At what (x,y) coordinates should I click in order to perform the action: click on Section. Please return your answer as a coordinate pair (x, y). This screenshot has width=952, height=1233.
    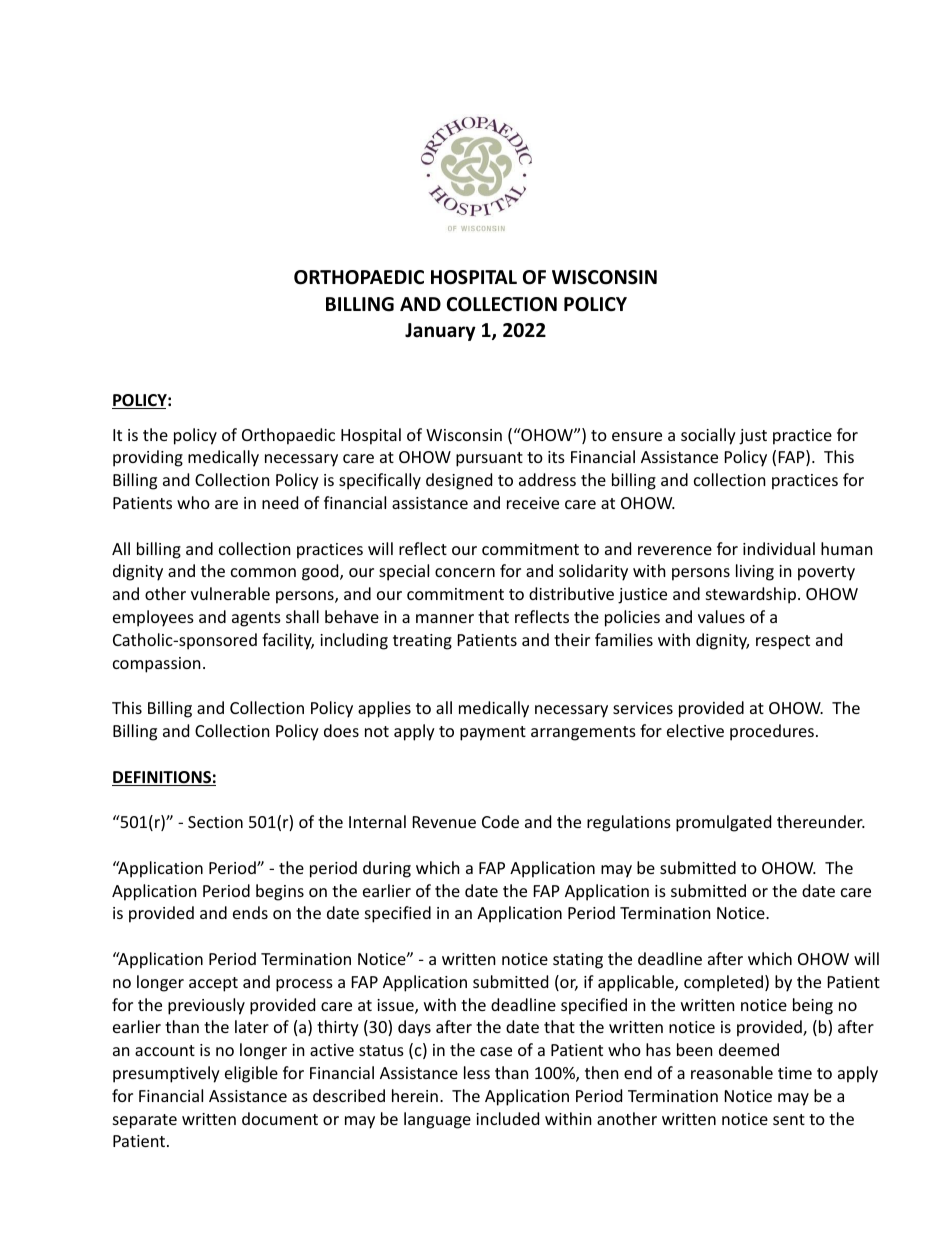
    Looking at the image, I should click on (215, 822).
